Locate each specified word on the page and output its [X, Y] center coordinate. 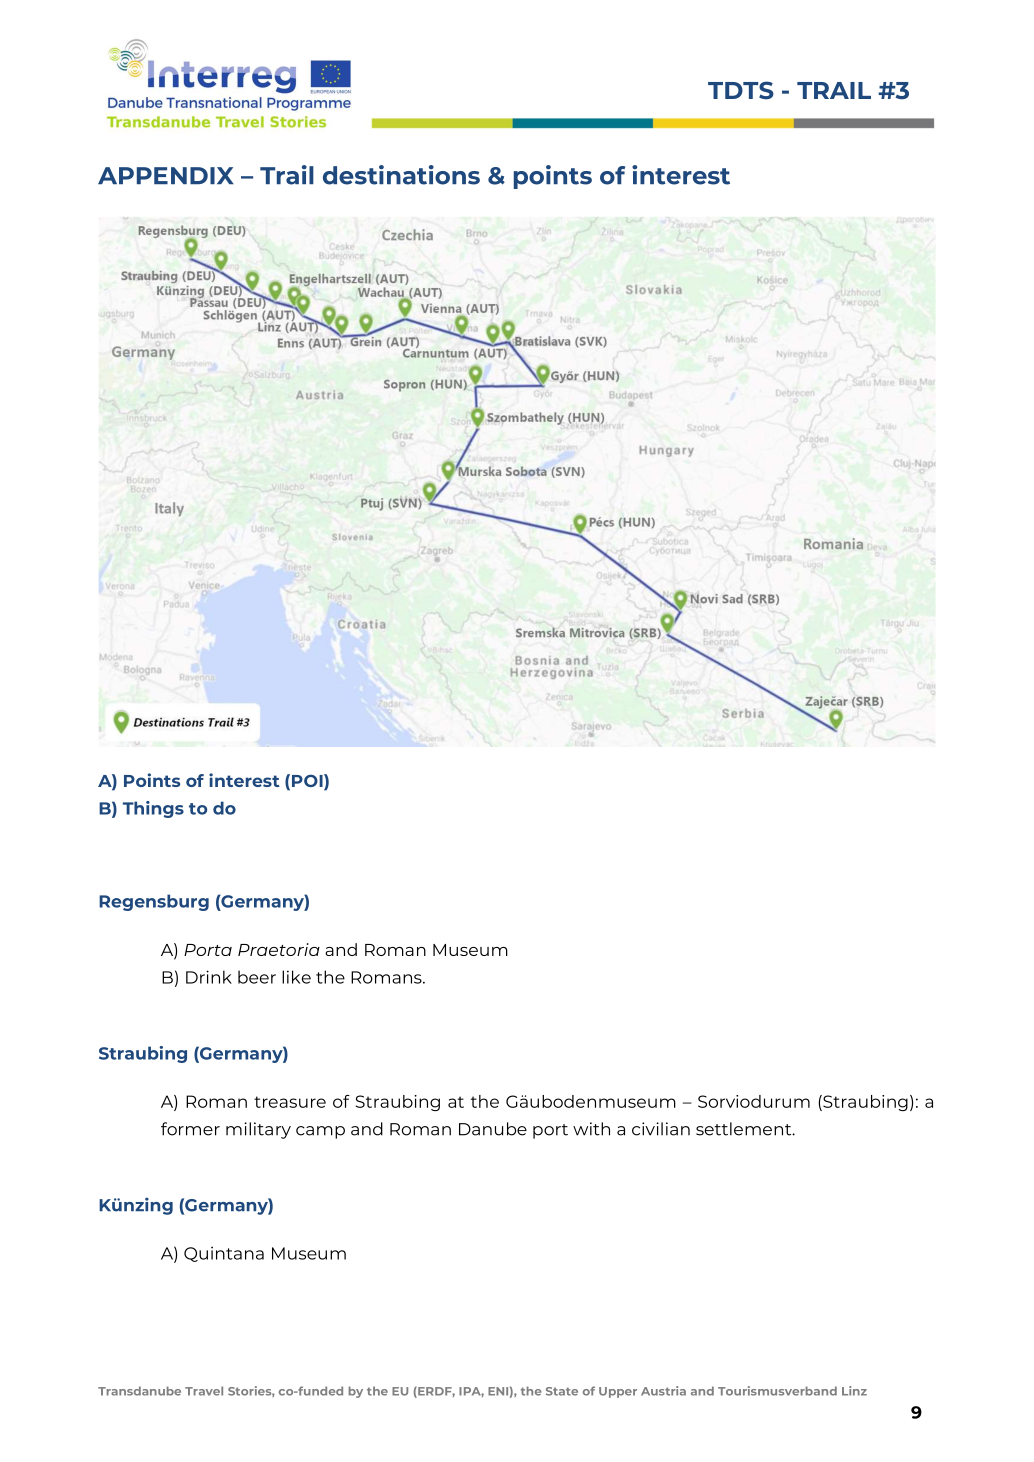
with [591, 1129]
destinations [401, 175]
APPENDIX [166, 175]
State [562, 1391]
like [296, 977]
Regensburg [154, 902]
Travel [204, 1391]
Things [153, 809]
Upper [618, 1392]
